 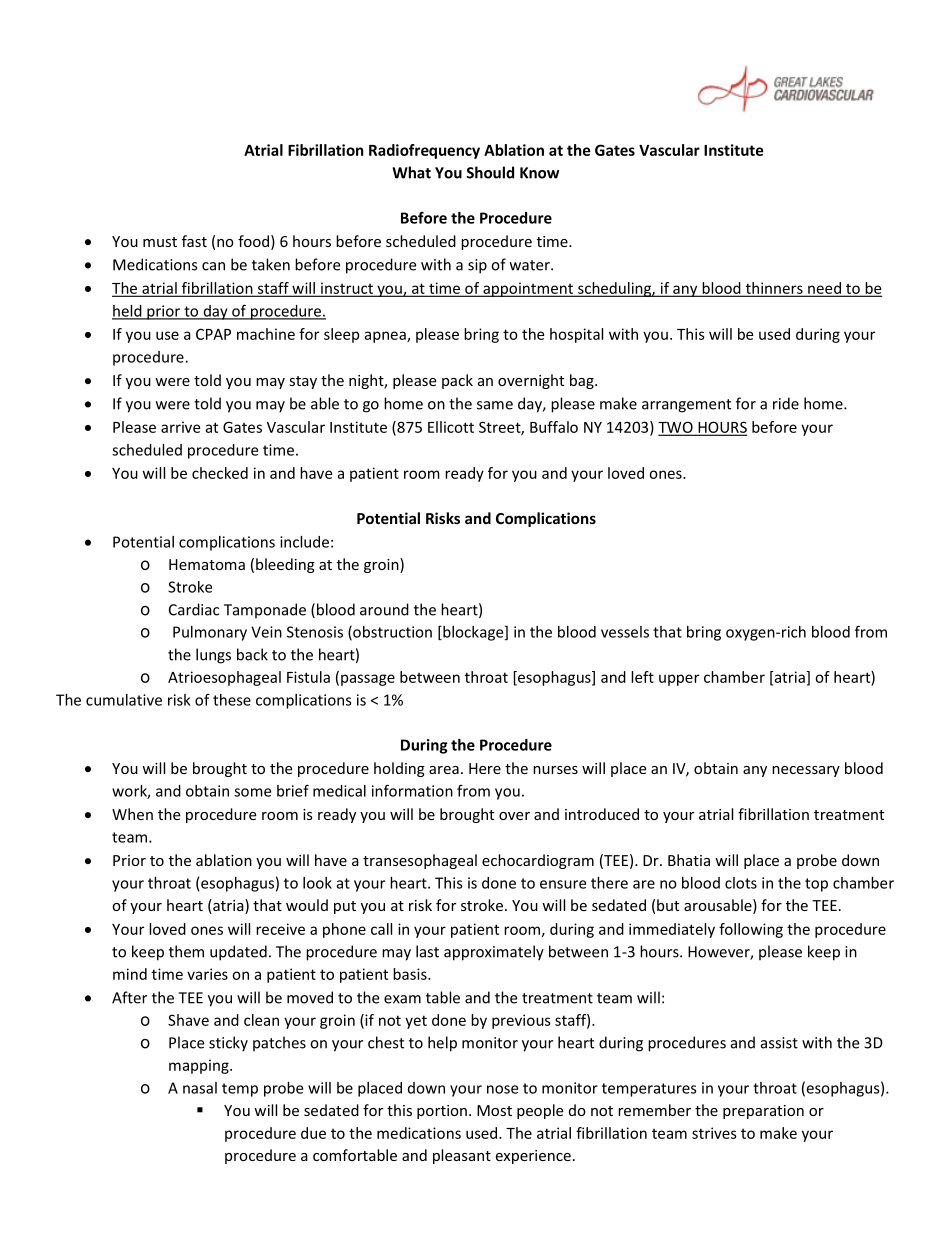 What do you see at coordinates (786, 403) in the image?
I see `ride` at bounding box center [786, 403].
